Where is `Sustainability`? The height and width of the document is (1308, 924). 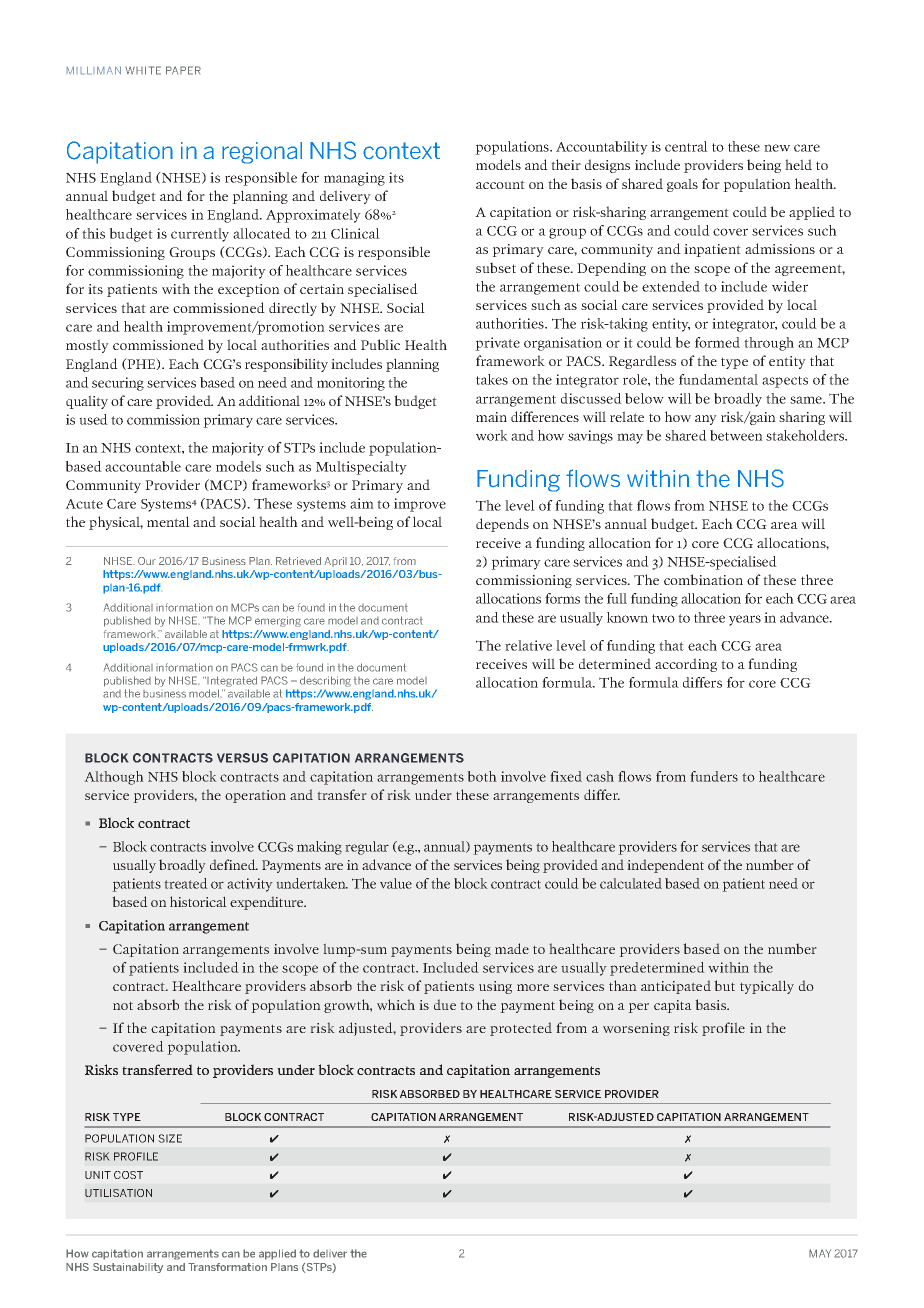
Sustainability is located at coordinates (128, 1268).
